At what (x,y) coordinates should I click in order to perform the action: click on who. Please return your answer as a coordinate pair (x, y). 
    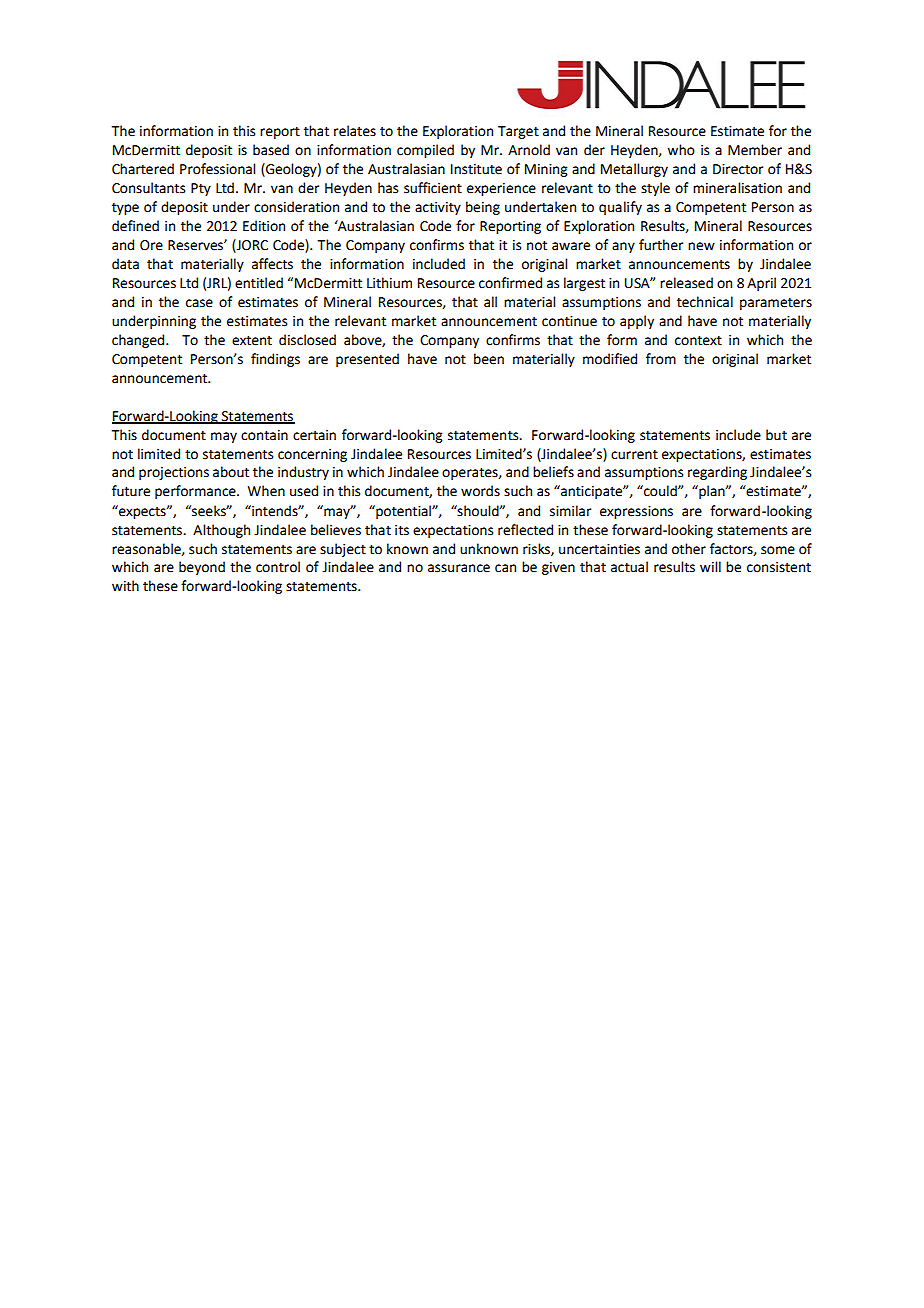
    Looking at the image, I should click on (681, 150).
